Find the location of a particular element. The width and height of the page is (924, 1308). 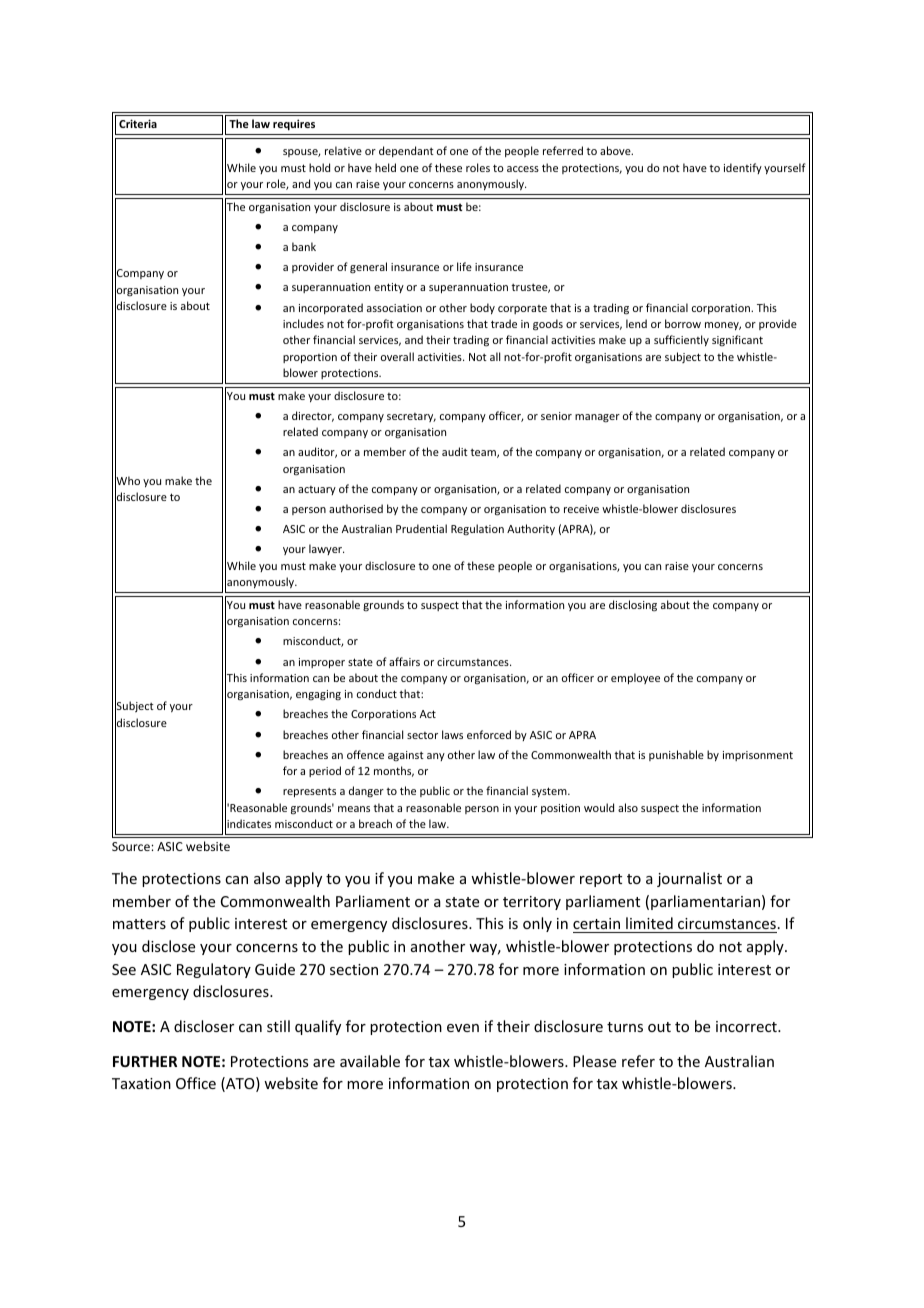

secretary is located at coordinates (411, 417).
